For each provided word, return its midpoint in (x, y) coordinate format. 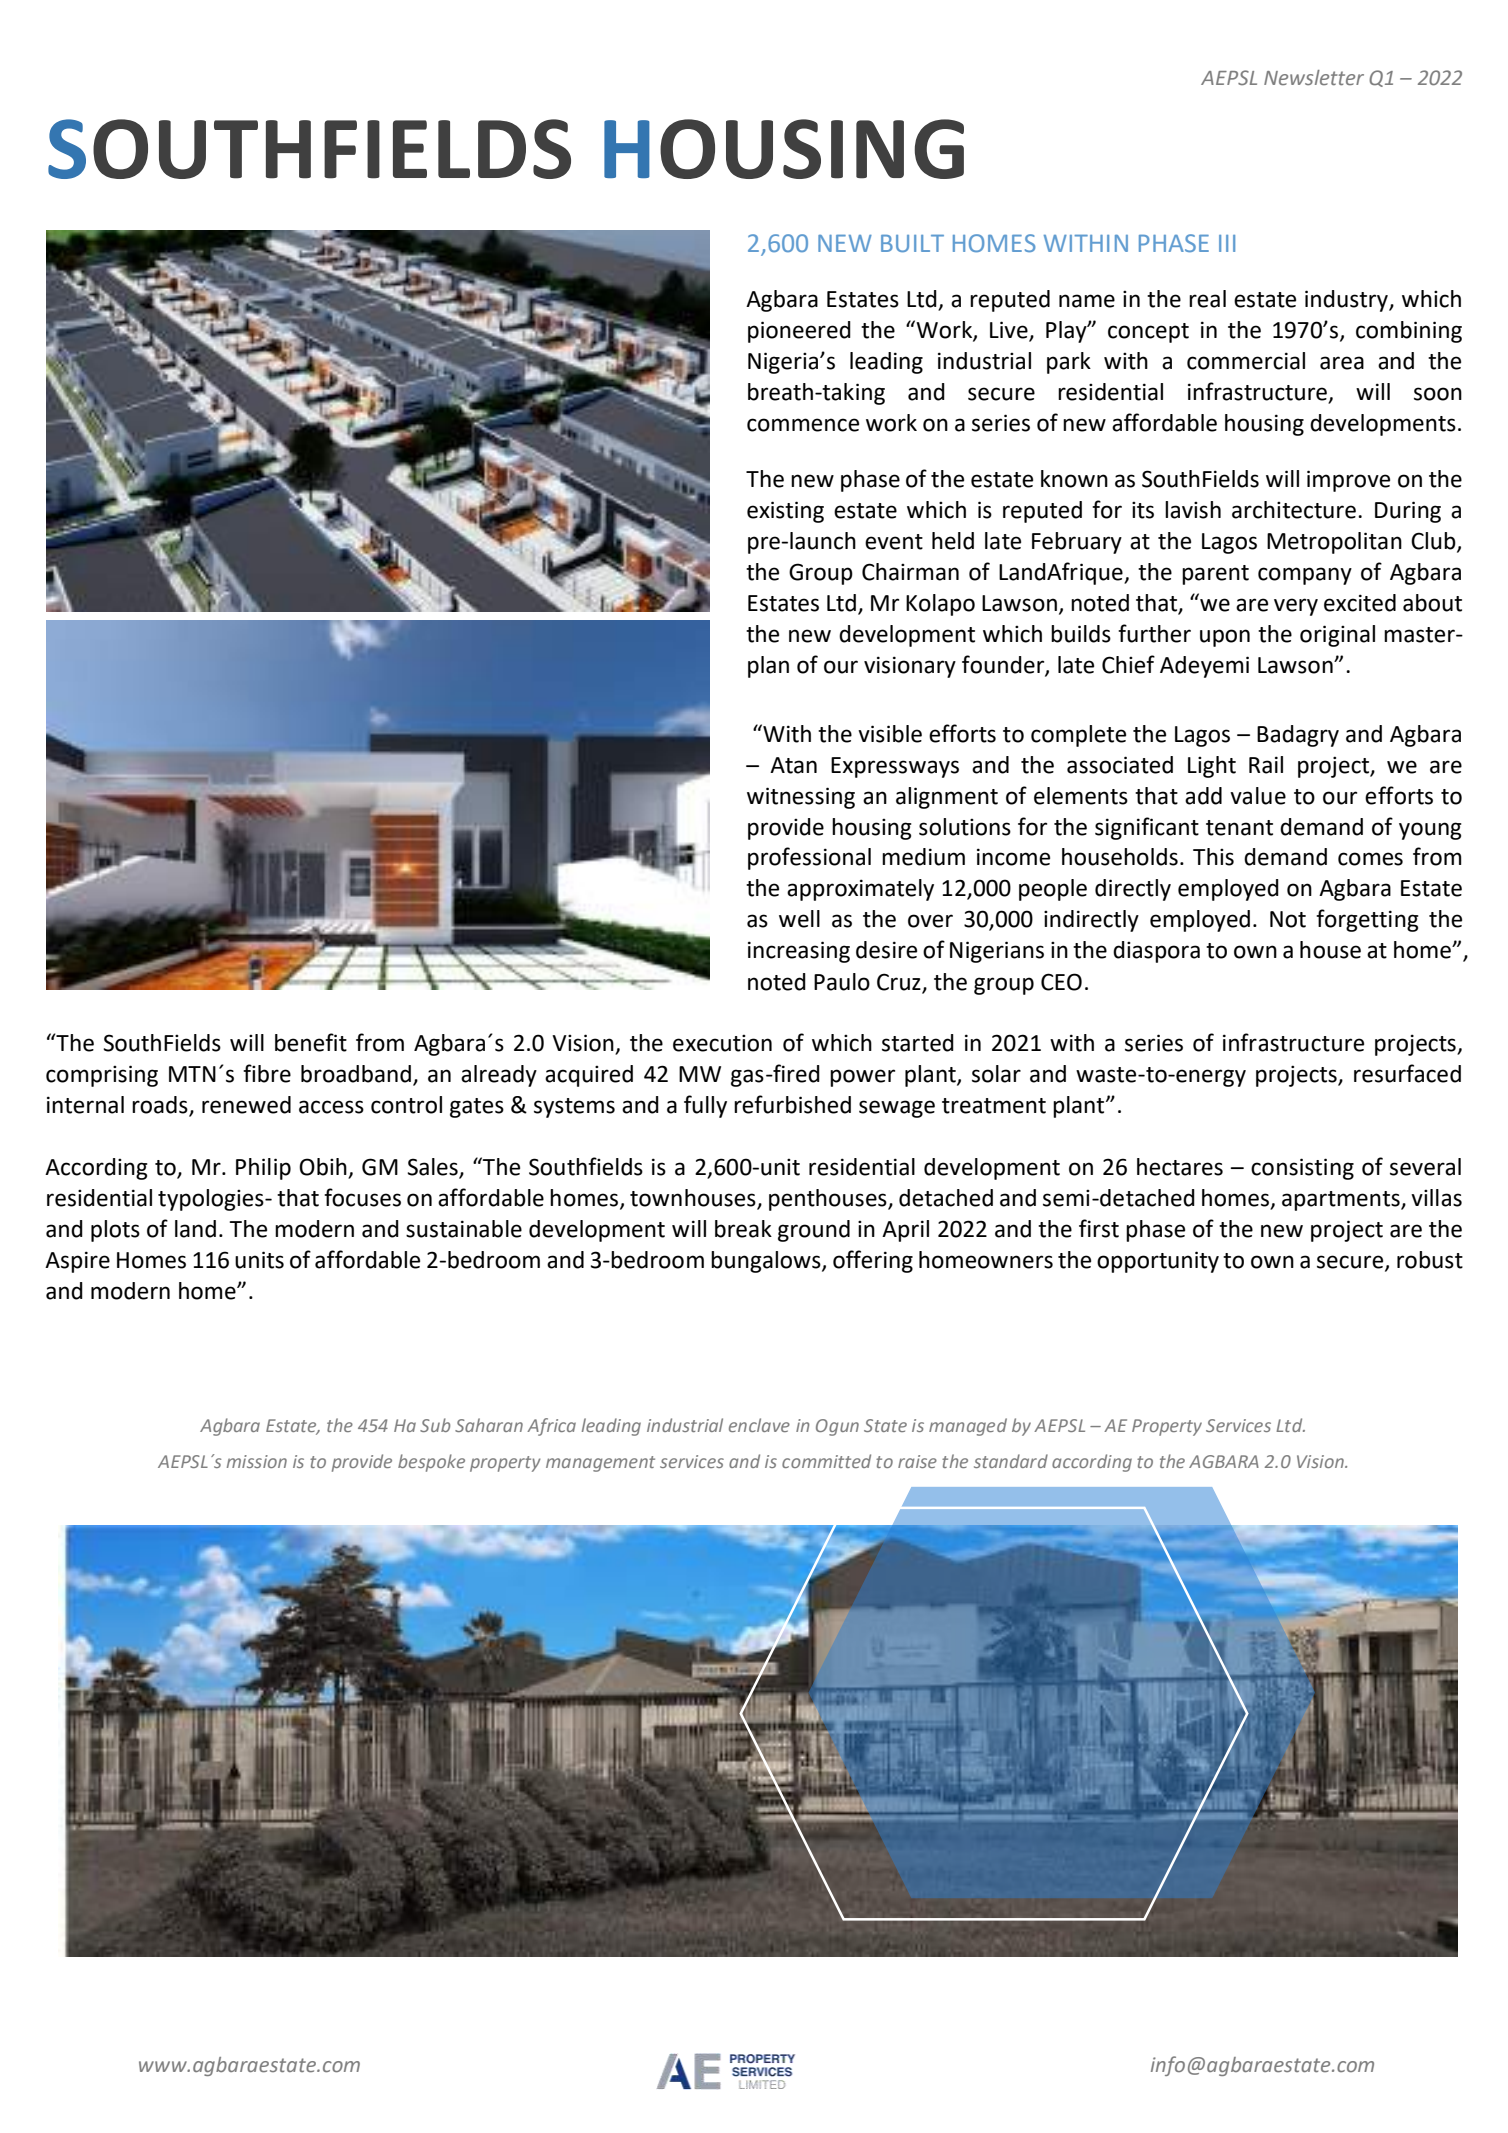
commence (803, 425)
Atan (793, 765)
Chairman (910, 572)
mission (257, 1461)
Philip (263, 1169)
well (799, 919)
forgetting (1367, 920)
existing (785, 512)
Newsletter (1314, 77)
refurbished (792, 1104)
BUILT (912, 243)
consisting (1302, 1169)
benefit (311, 1042)
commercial (1246, 361)
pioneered (799, 332)
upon (1225, 638)
